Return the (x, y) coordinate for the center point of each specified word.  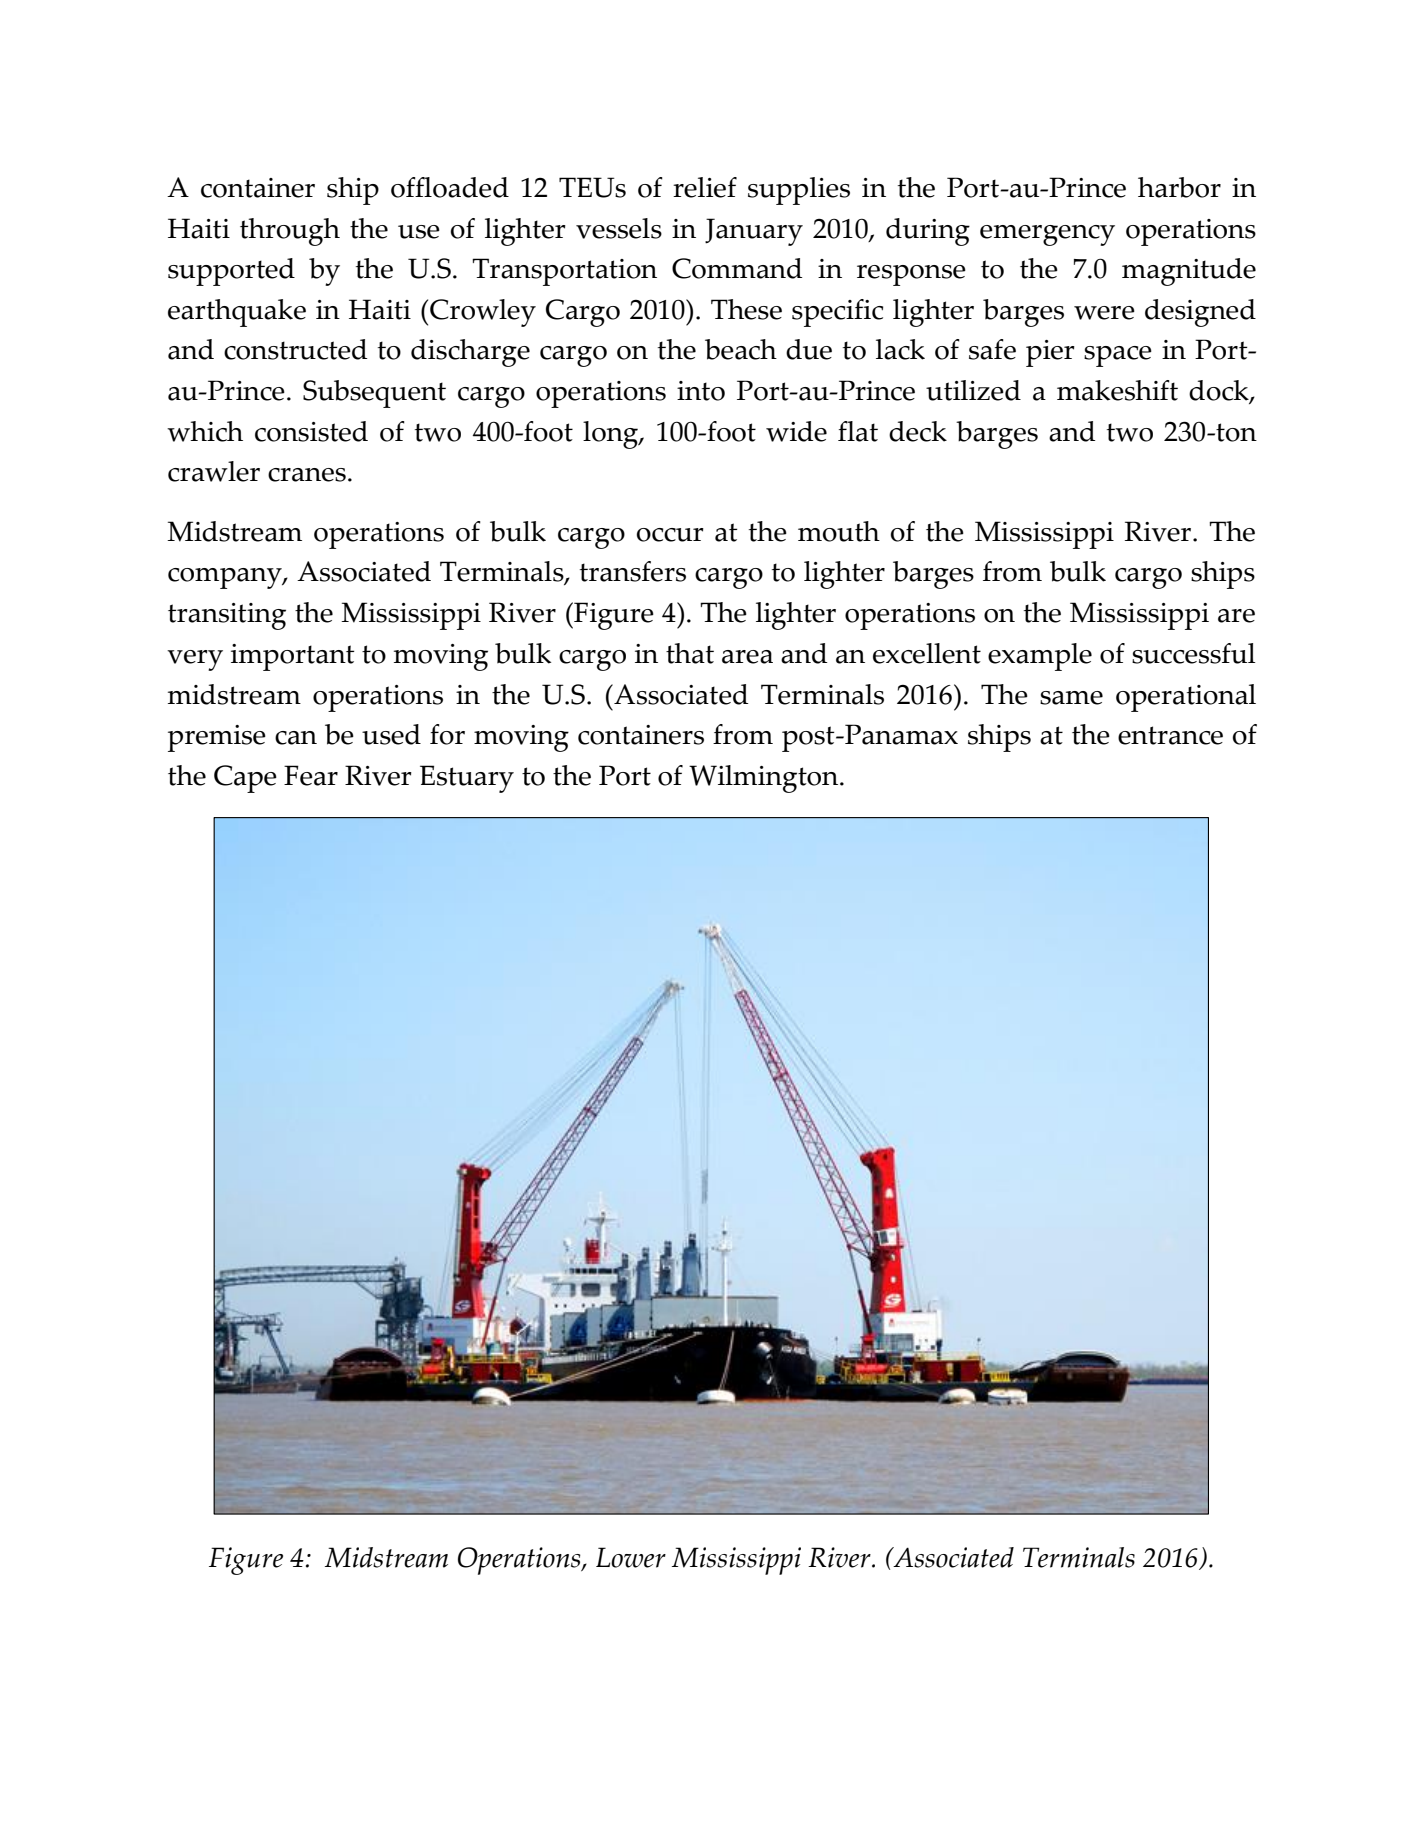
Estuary (467, 779)
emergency (1047, 235)
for (447, 734)
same (1071, 698)
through (290, 232)
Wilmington (765, 779)
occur (670, 535)
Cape (245, 779)
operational (1186, 698)
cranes (307, 475)
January (754, 232)
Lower (631, 1557)
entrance (1170, 735)
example (1040, 657)
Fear (311, 775)
